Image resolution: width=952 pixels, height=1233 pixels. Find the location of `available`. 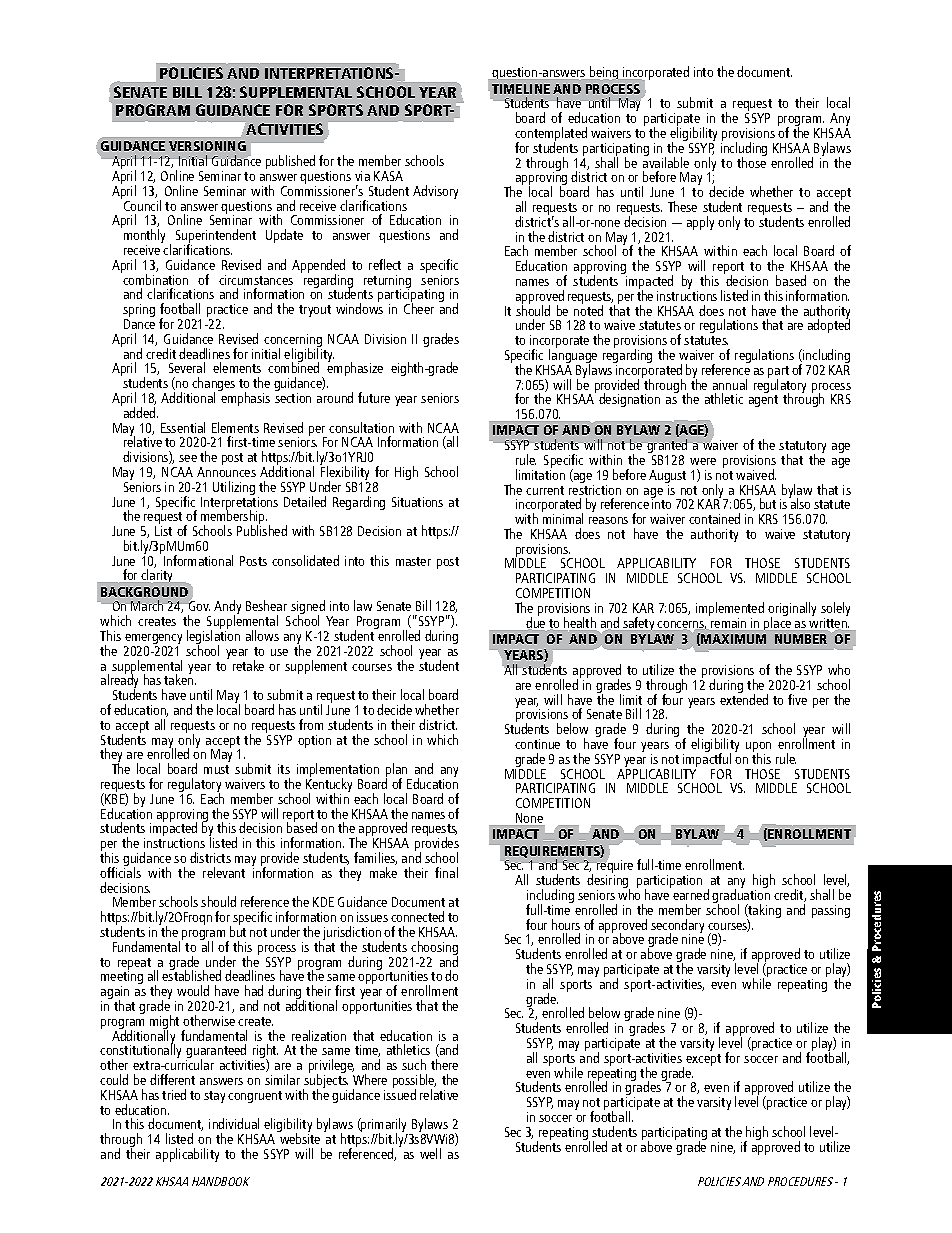

available is located at coordinates (666, 161).
